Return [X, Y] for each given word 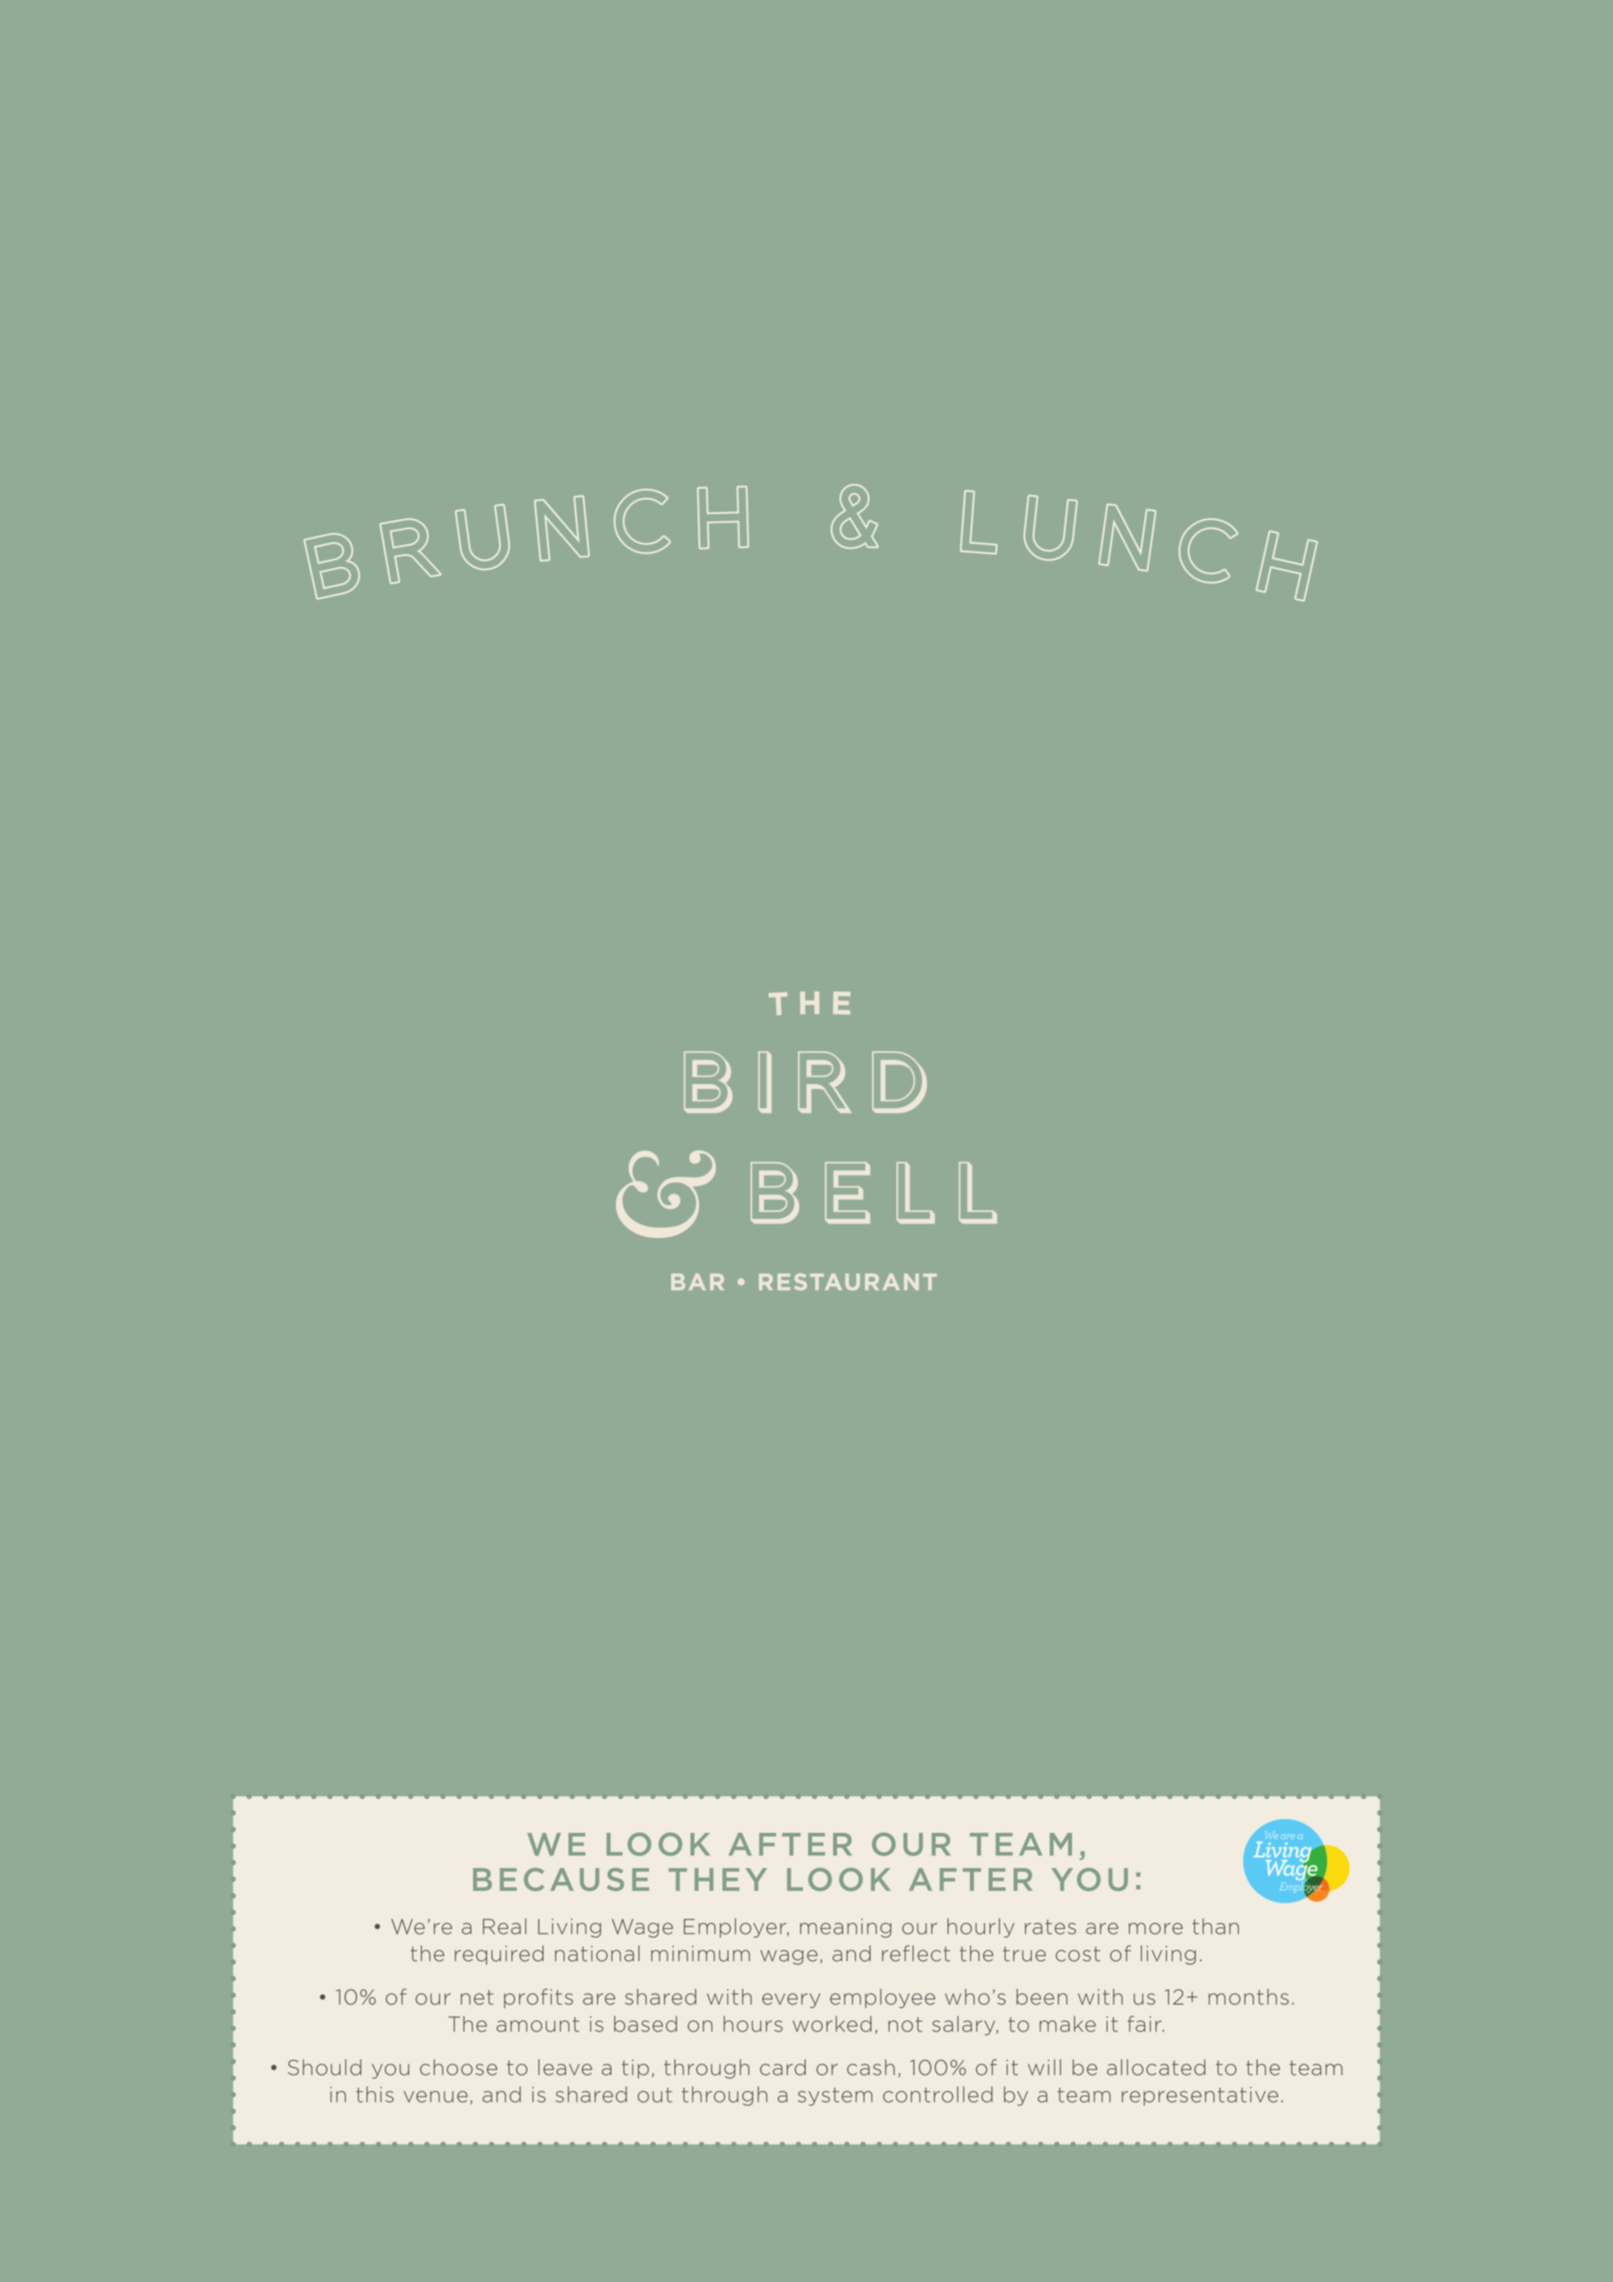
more [1156, 1929]
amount [537, 2024]
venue [436, 2097]
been [1042, 1997]
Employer [736, 1928]
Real [505, 1926]
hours [753, 2024]
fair [1146, 2024]
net [477, 1997]
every [791, 2000]
